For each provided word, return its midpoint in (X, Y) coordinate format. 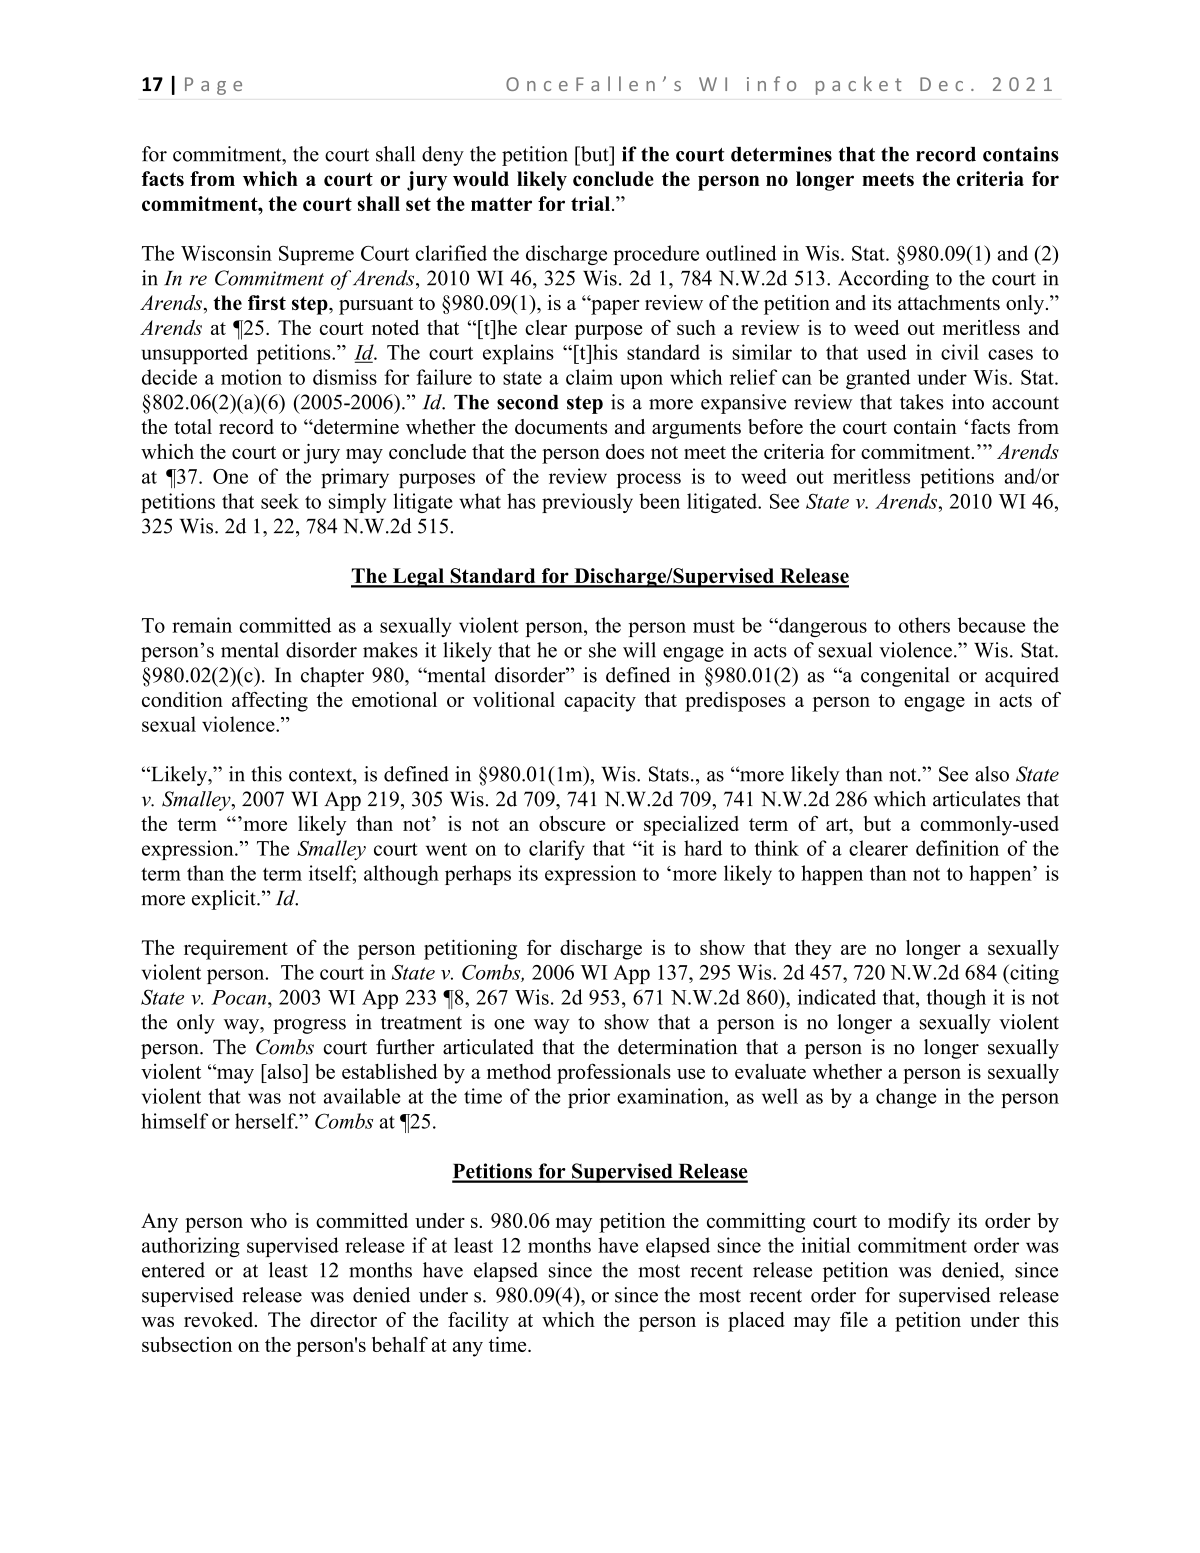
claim (589, 377)
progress (309, 1026)
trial (592, 203)
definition (957, 848)
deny (443, 156)
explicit (225, 900)
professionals (614, 1073)
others (924, 625)
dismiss (345, 377)
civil (960, 352)
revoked (220, 1319)
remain (202, 625)
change (906, 1098)
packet (858, 85)
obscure (572, 823)
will (639, 650)
